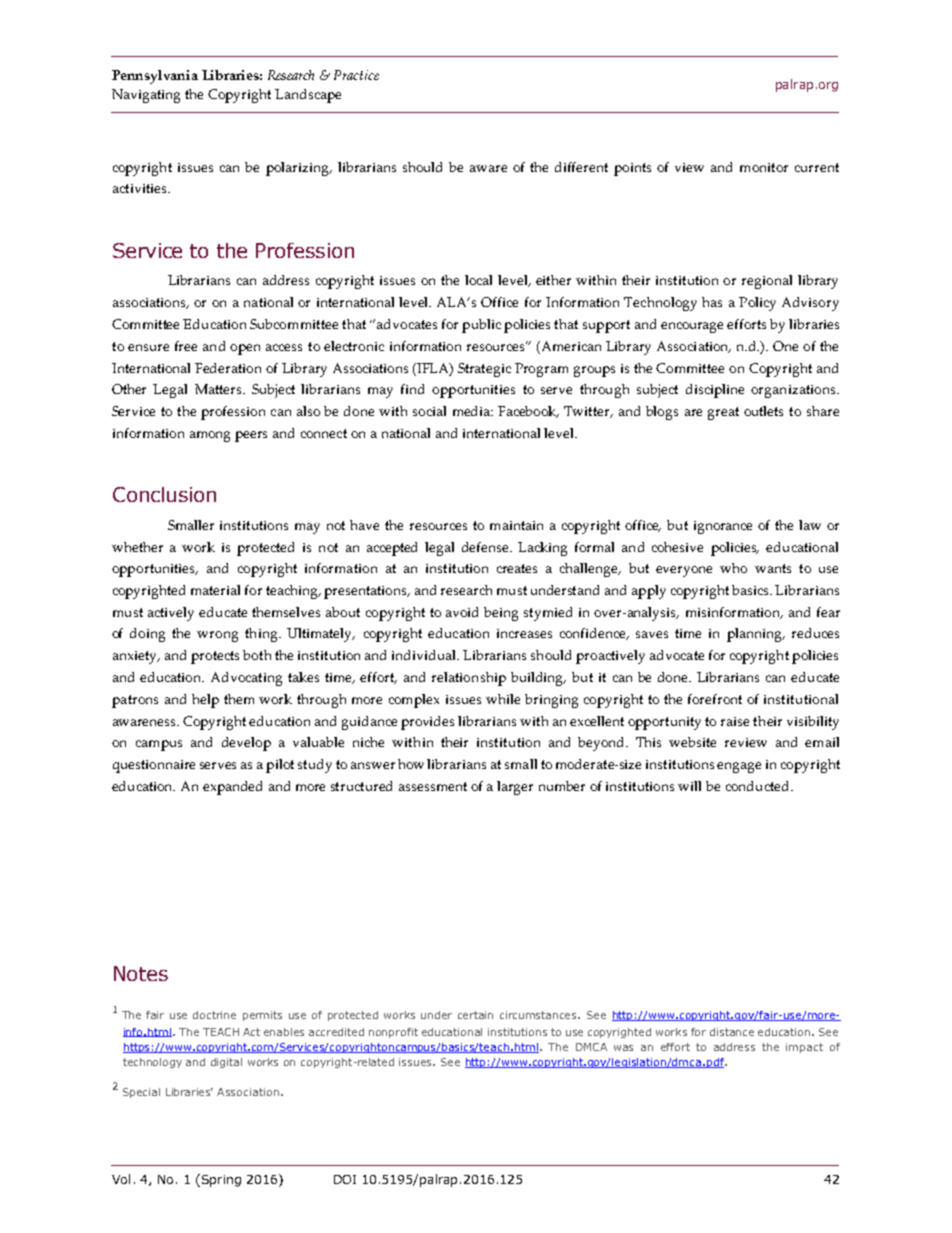 Image resolution: width=952 pixels, height=1233 pixels. What do you see at coordinates (220, 1180) in the image?
I see `Spring` at bounding box center [220, 1180].
